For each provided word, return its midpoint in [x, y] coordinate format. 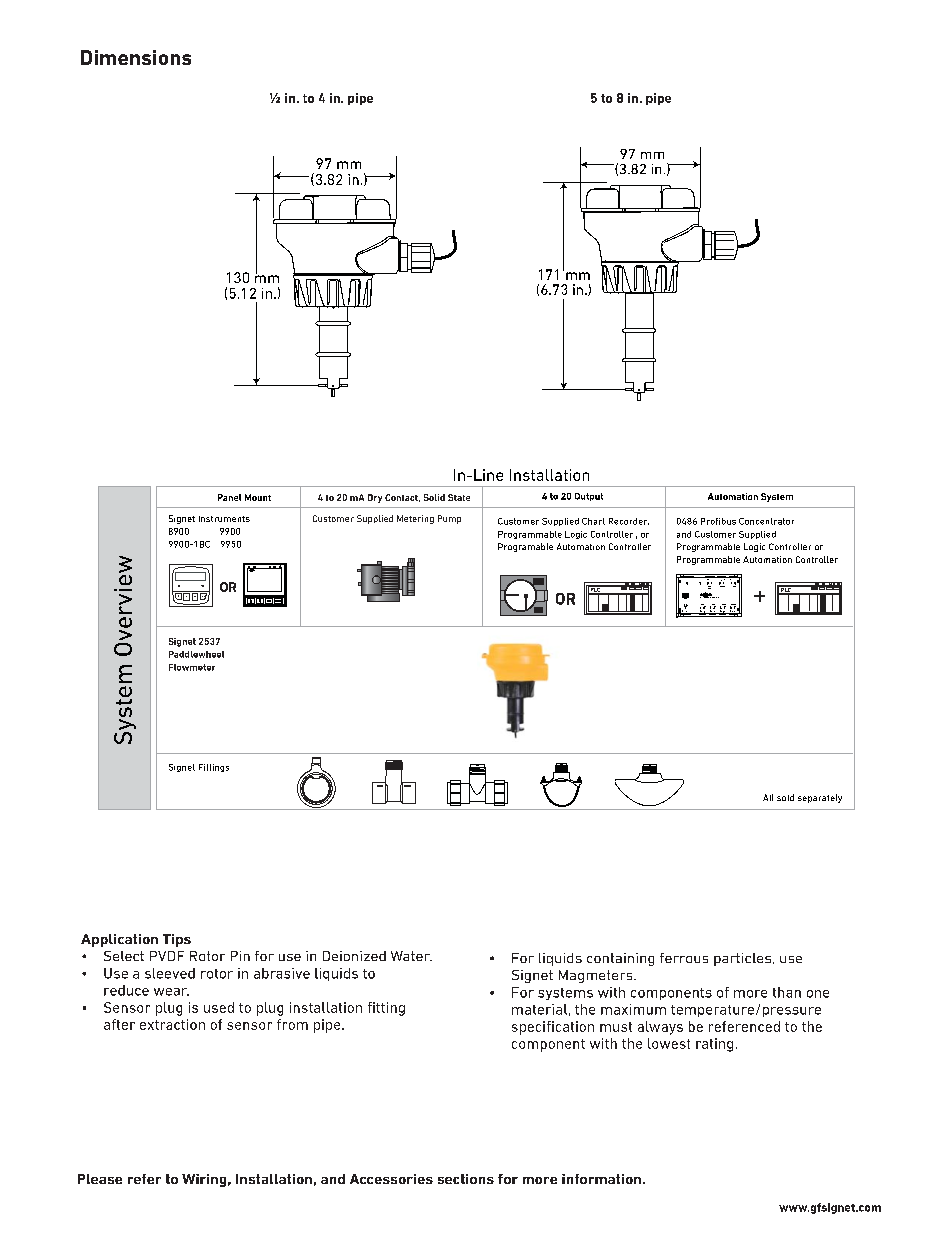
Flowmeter [192, 667]
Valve [709, 587]
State [459, 497]
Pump [449, 519]
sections [466, 1179]
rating [714, 1045]
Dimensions [136, 57]
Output [589, 497]
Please [100, 1179]
